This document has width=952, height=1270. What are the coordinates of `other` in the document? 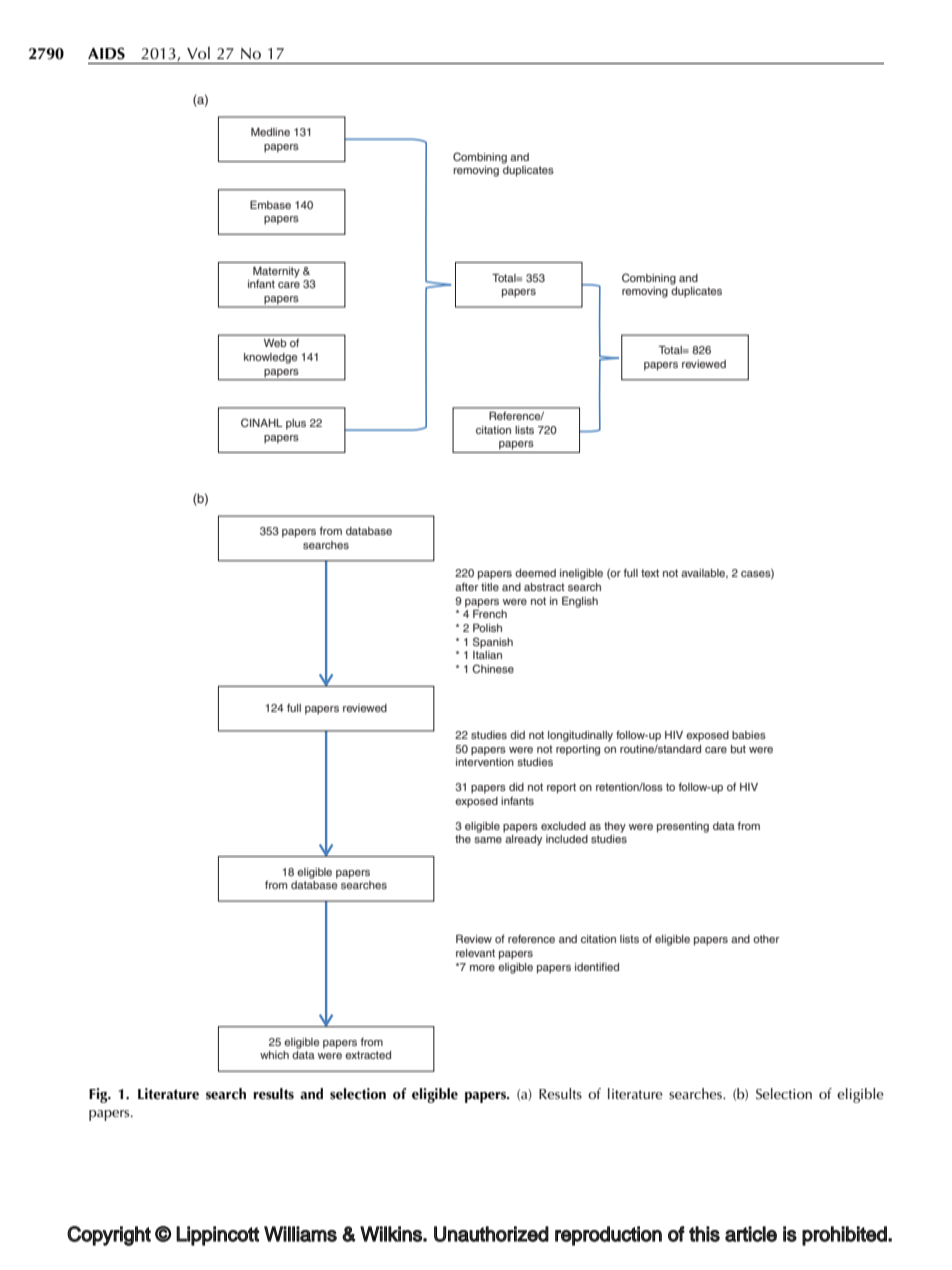 It's located at (766, 939).
